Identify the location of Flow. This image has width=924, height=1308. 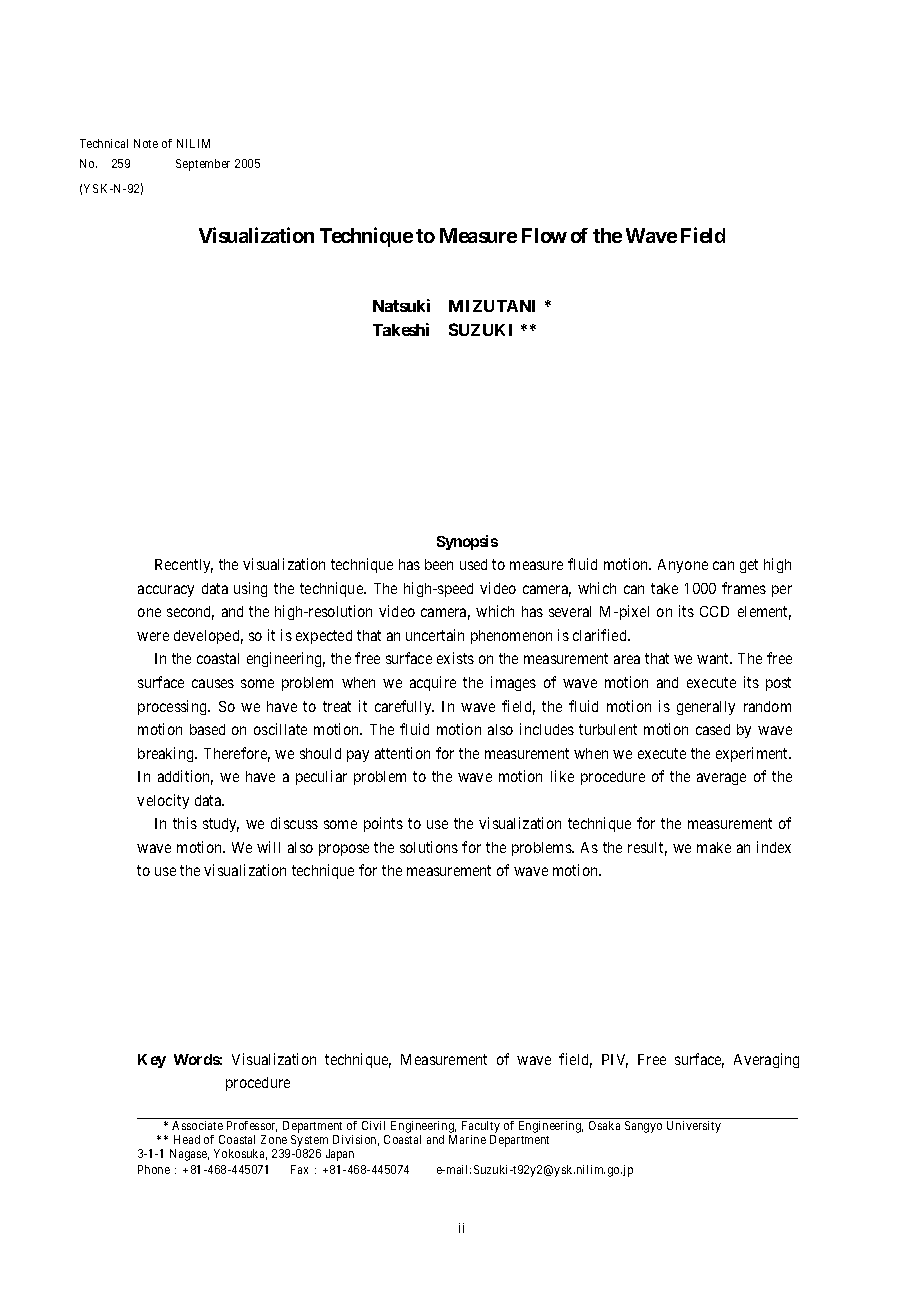
(544, 235).
